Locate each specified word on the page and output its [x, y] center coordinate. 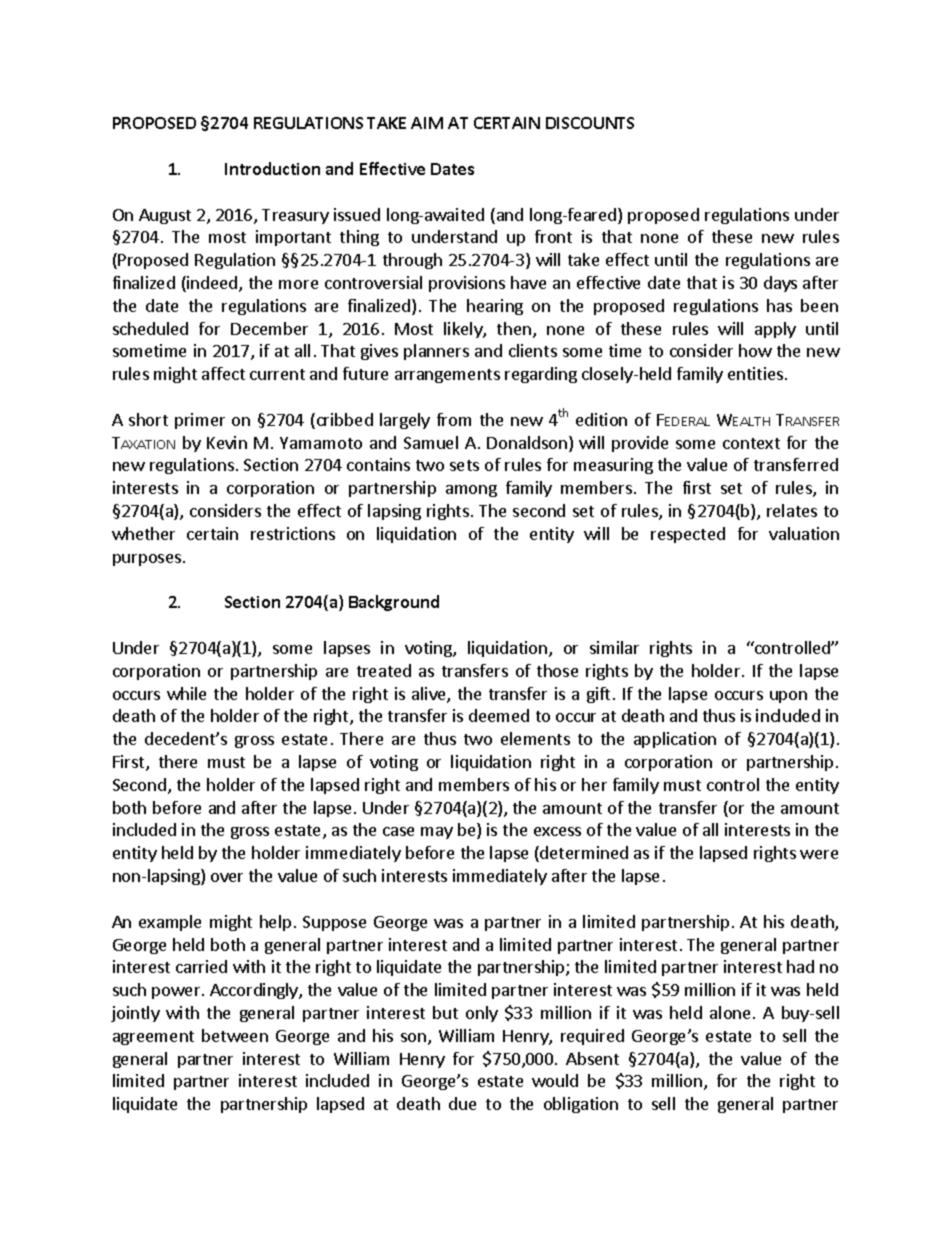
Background [394, 603]
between [235, 1035]
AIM [427, 123]
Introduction [272, 168]
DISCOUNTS [590, 123]
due [462, 1103]
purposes [147, 560]
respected [688, 535]
